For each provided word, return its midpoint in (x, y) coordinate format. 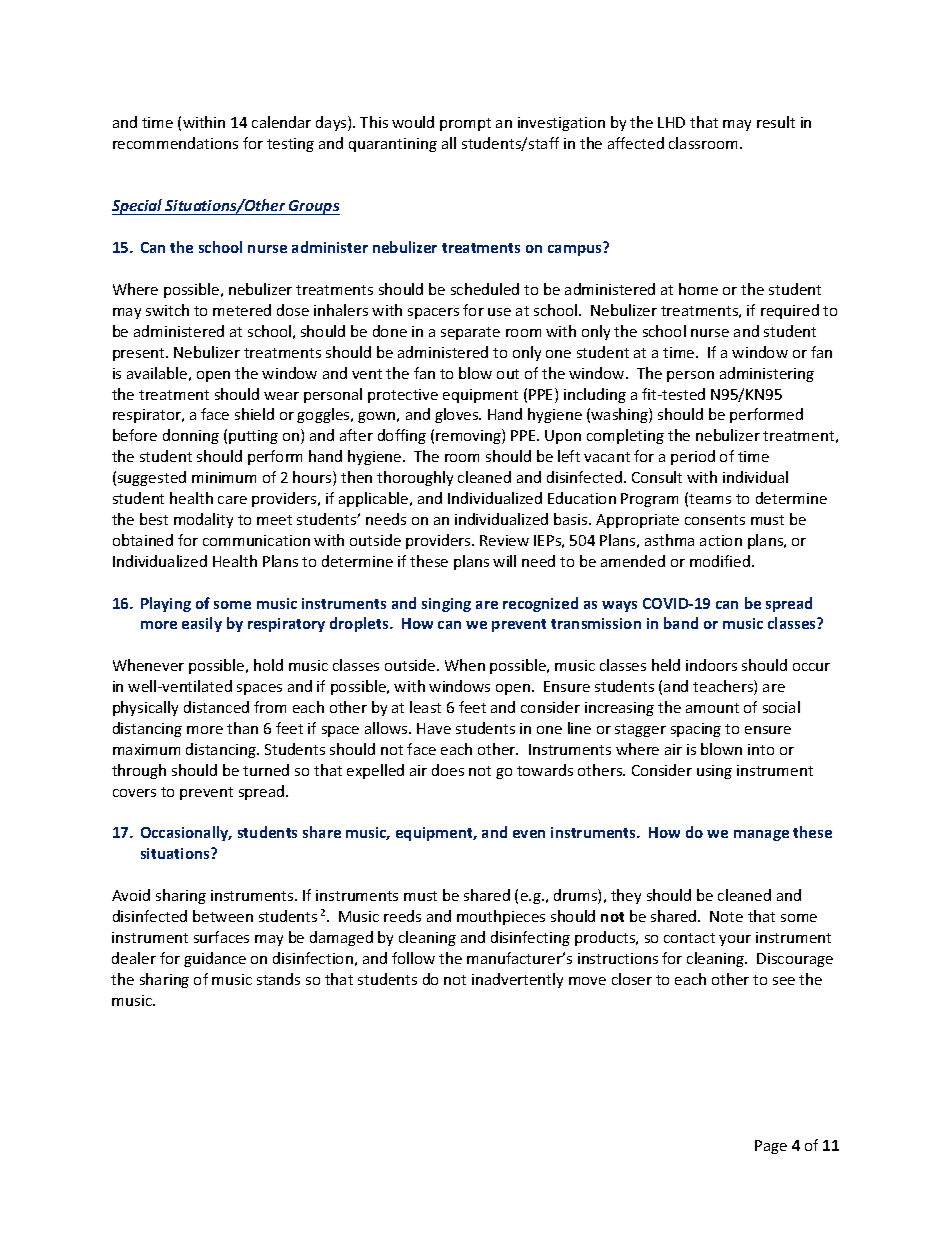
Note (726, 916)
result (776, 122)
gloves (458, 415)
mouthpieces (501, 917)
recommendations (175, 143)
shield (254, 414)
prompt (465, 124)
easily (202, 624)
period (693, 457)
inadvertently (517, 980)
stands (278, 979)
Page (771, 1147)
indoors (711, 665)
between (223, 916)
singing (446, 605)
